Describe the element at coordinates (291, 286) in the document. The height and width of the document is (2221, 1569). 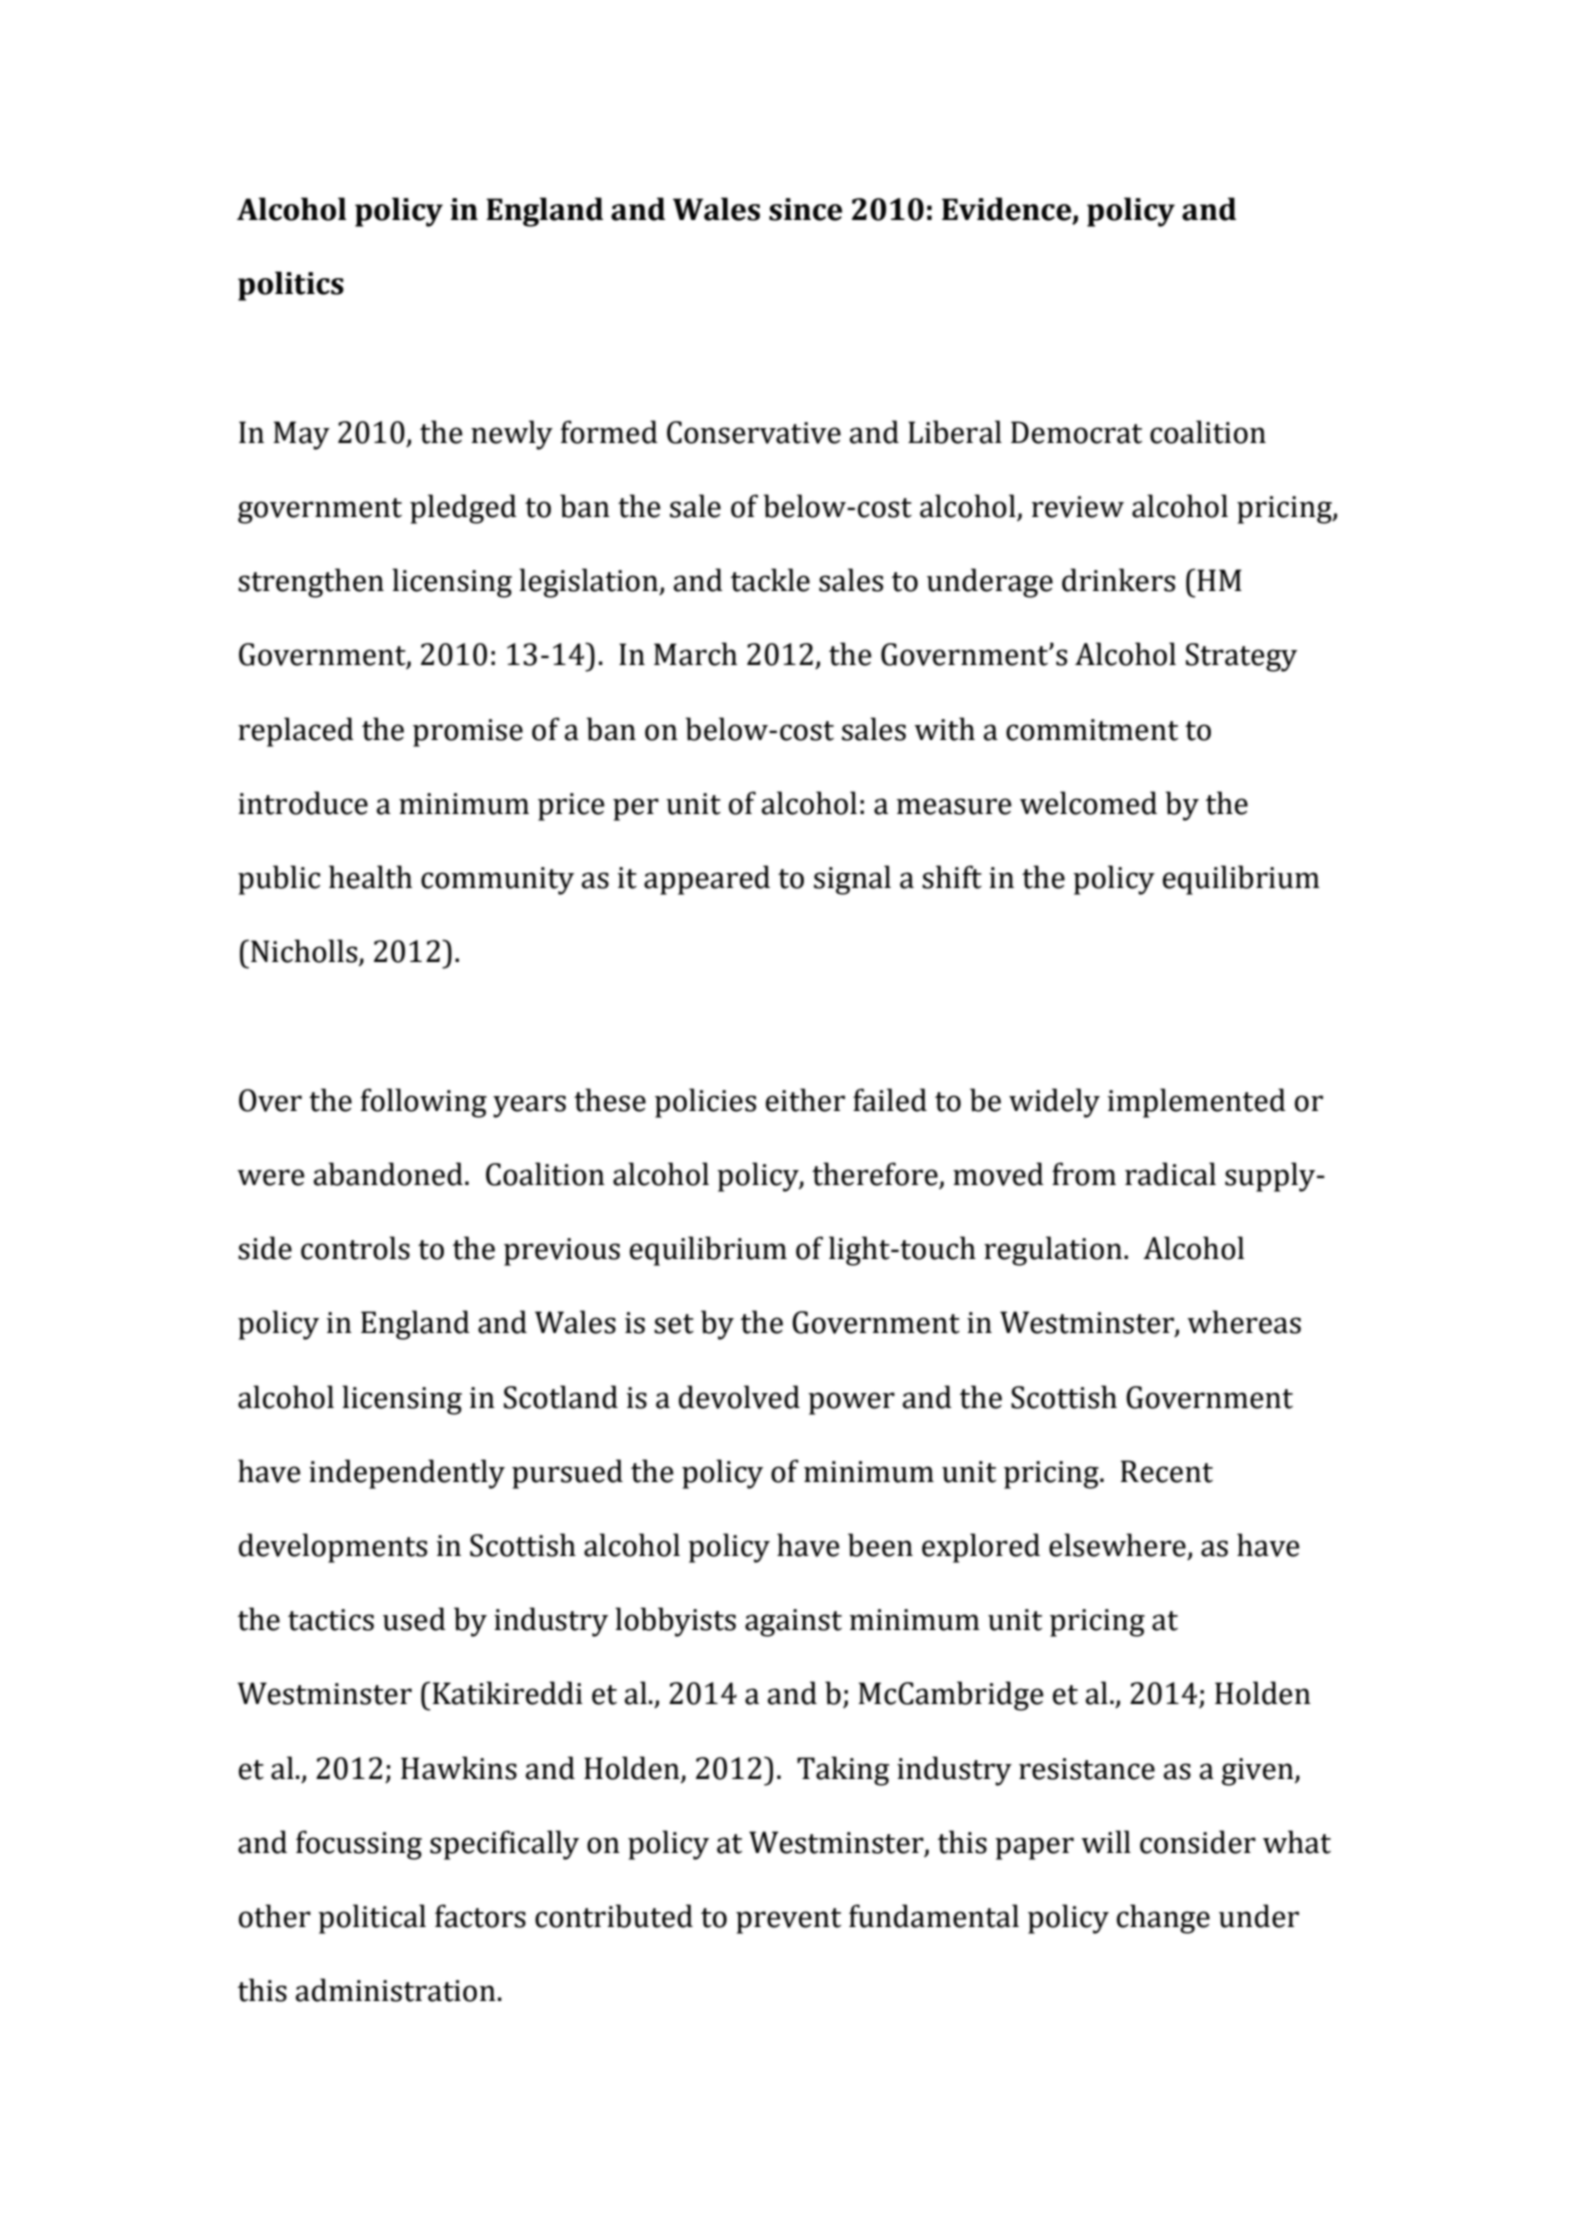
I see `politics` at that location.
